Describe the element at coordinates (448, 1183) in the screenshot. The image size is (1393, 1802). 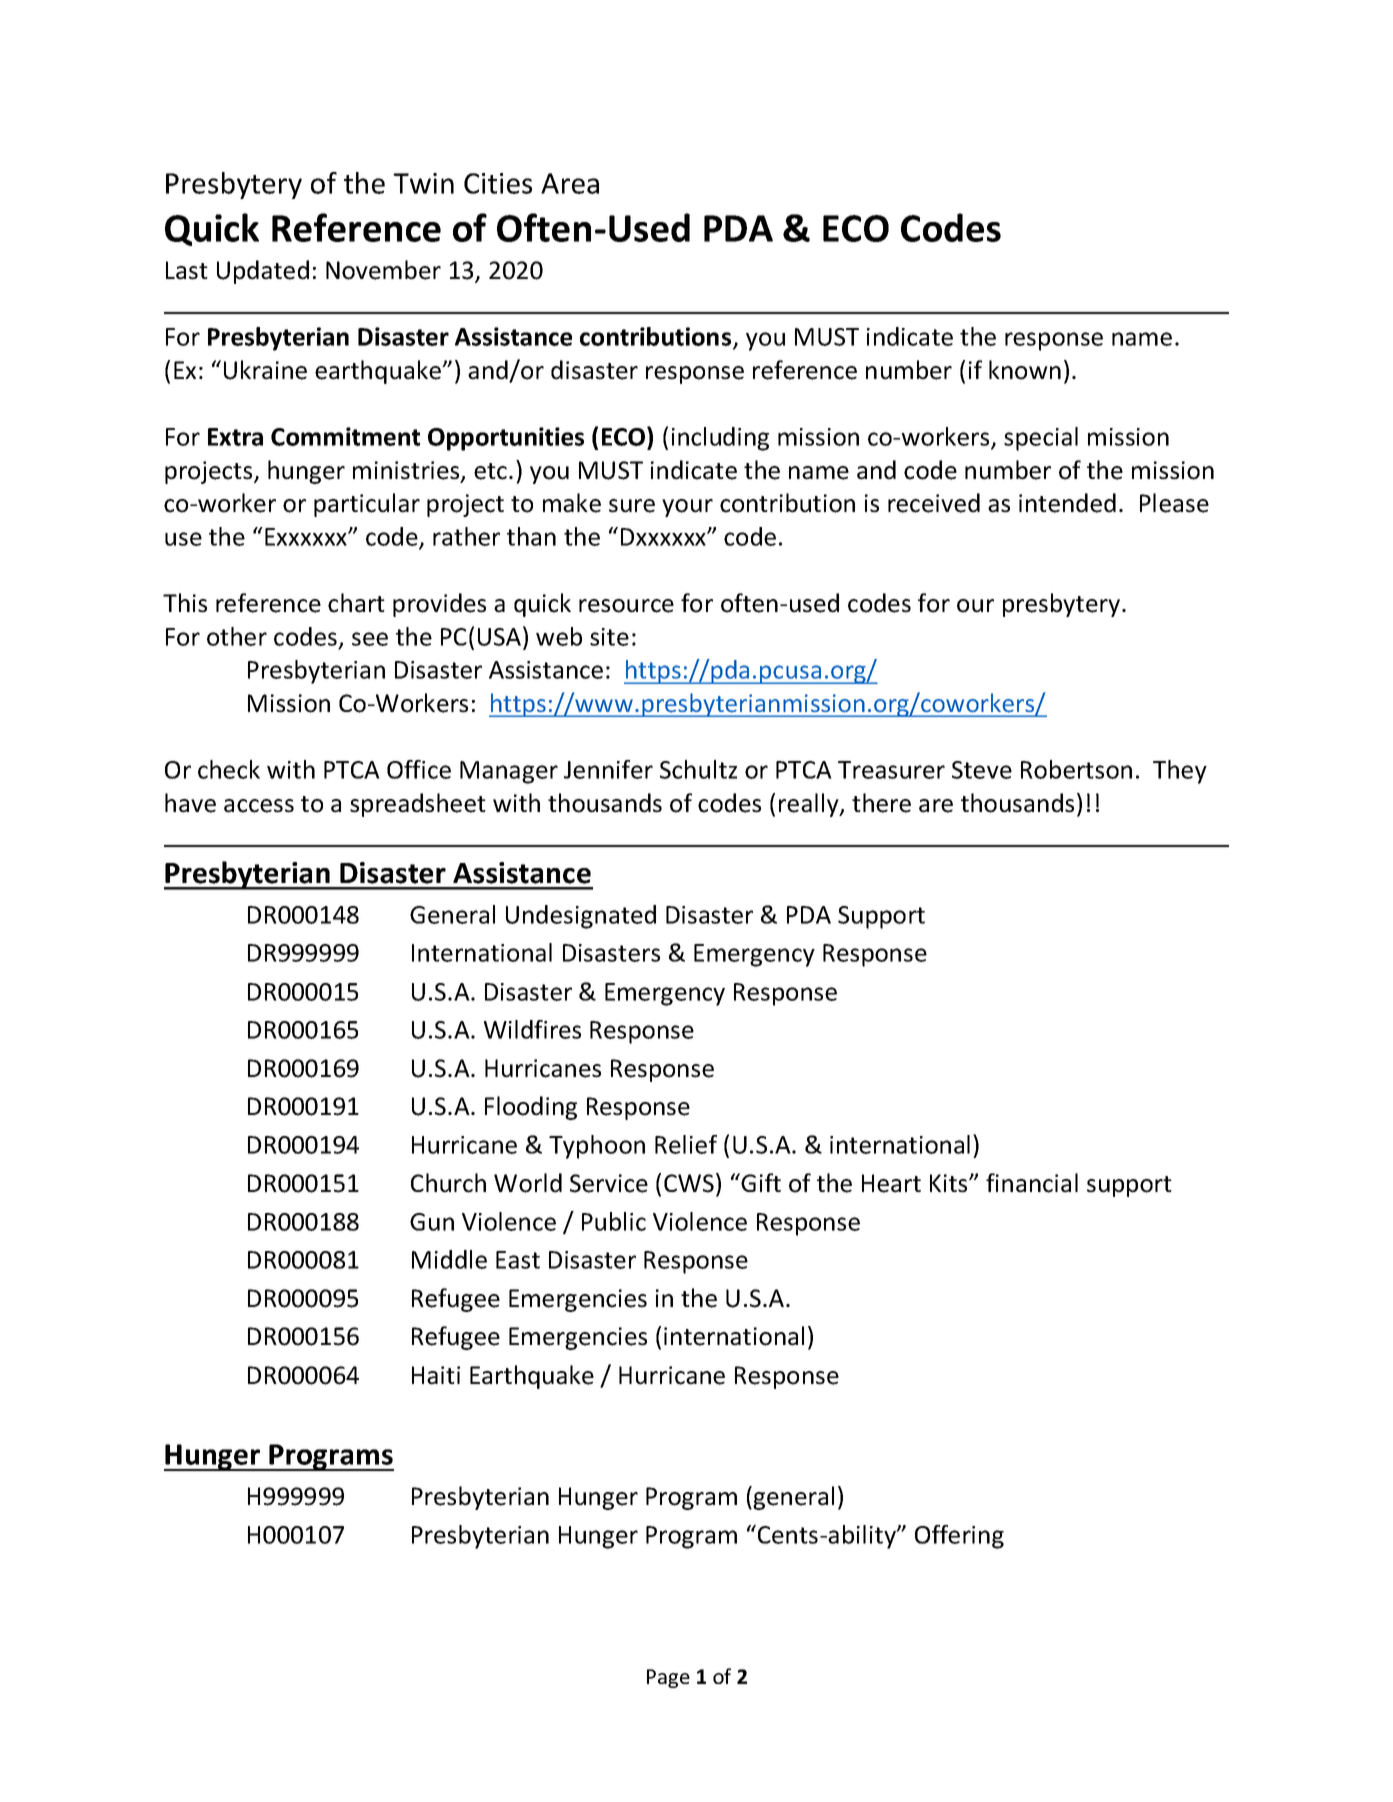
I see `Church` at that location.
